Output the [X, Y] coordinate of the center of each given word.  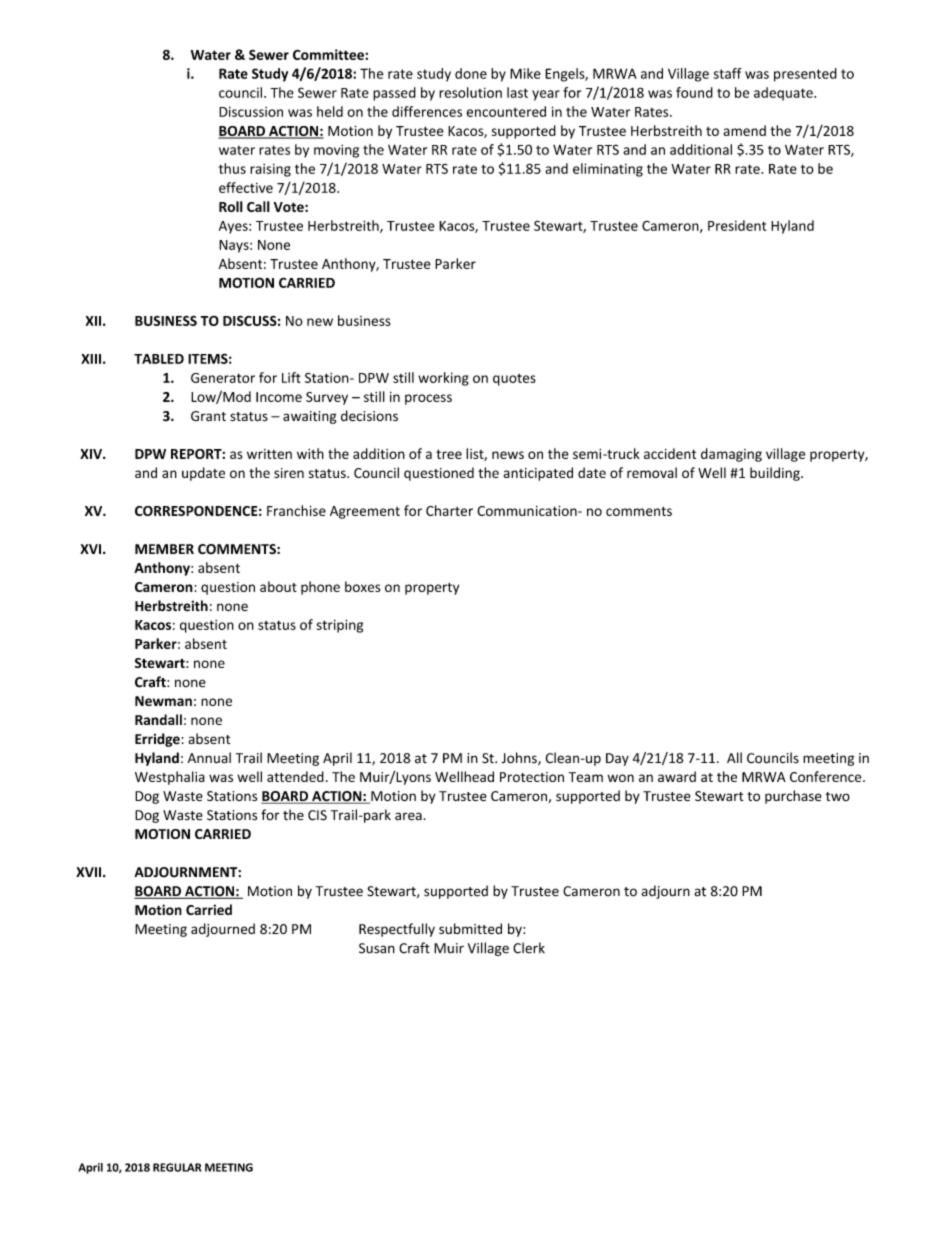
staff [728, 73]
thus [232, 168]
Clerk [529, 948]
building [776, 474]
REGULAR [177, 1167]
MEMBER [164, 549]
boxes [362, 586]
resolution [470, 92]
